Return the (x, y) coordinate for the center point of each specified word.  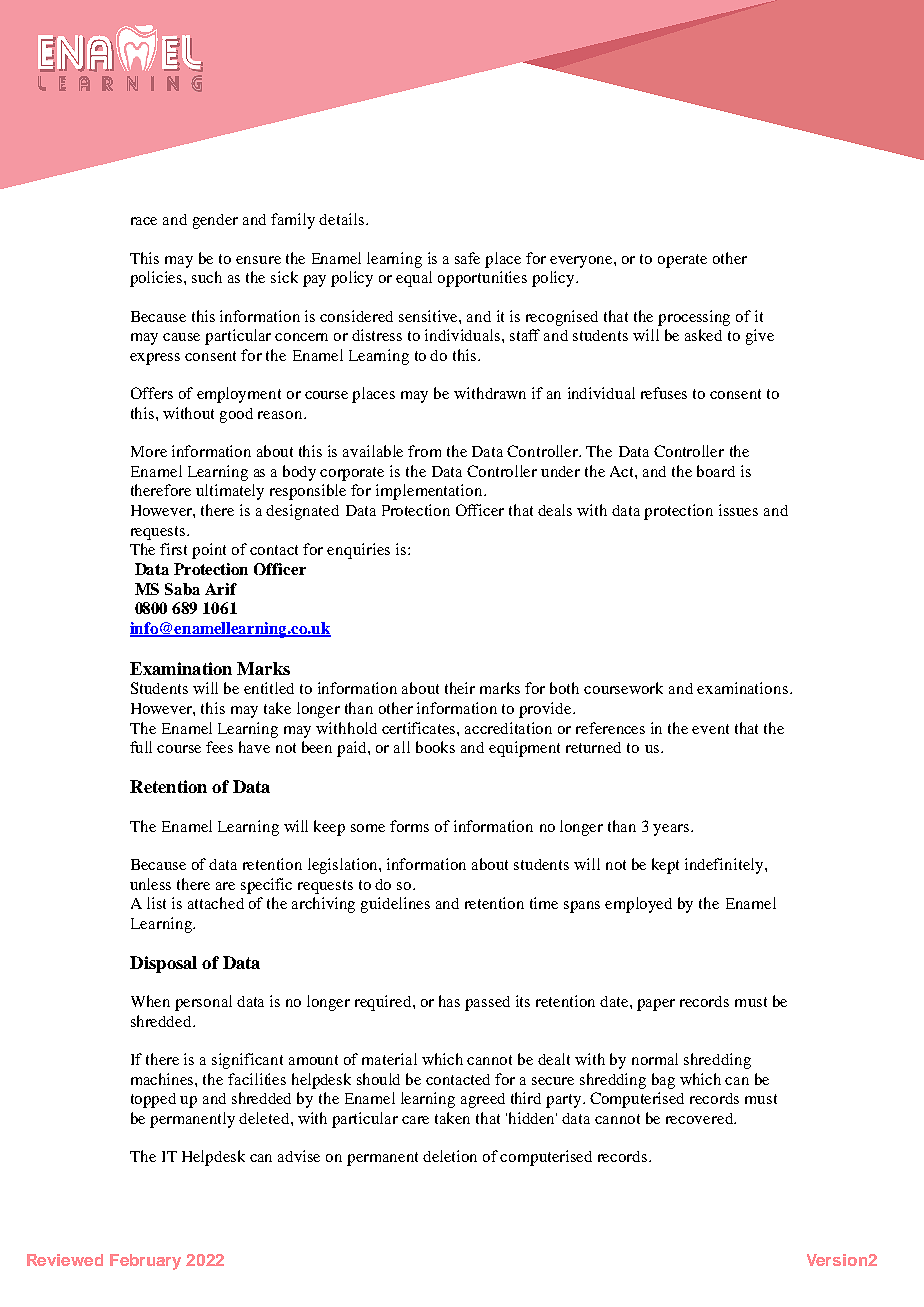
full (141, 747)
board (716, 471)
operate (682, 261)
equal (414, 279)
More (149, 451)
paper (656, 1005)
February (145, 1262)
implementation (430, 492)
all (402, 747)
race (144, 221)
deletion (450, 1156)
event (710, 729)
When (150, 1001)
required (384, 1003)
